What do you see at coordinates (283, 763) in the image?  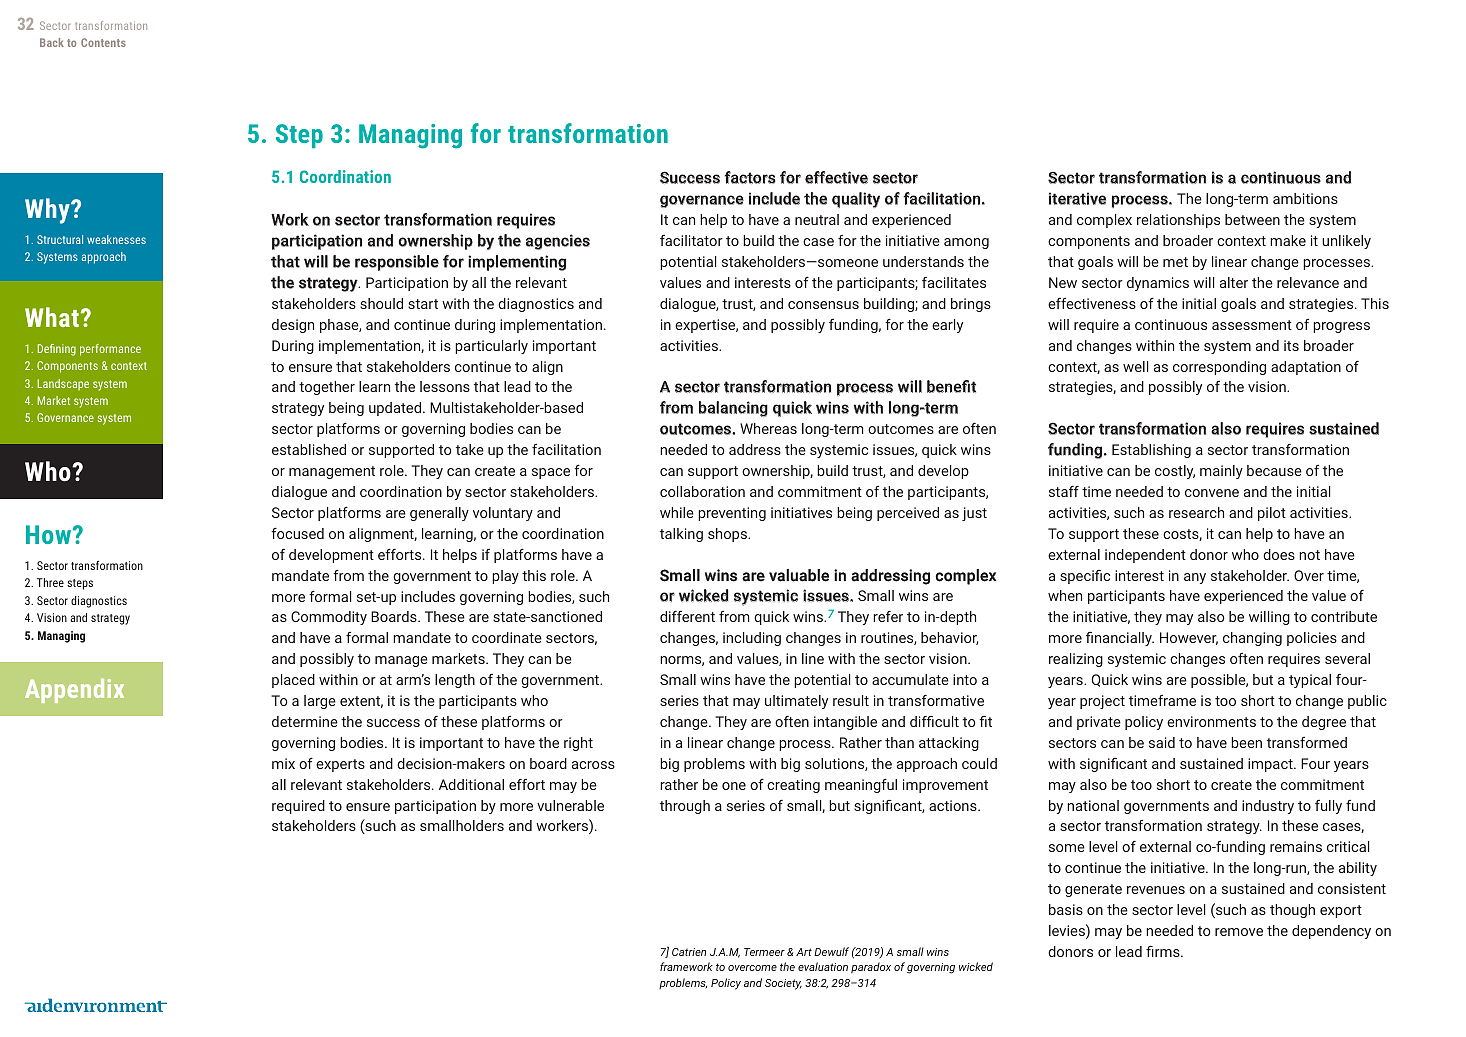 I see `mix` at bounding box center [283, 763].
